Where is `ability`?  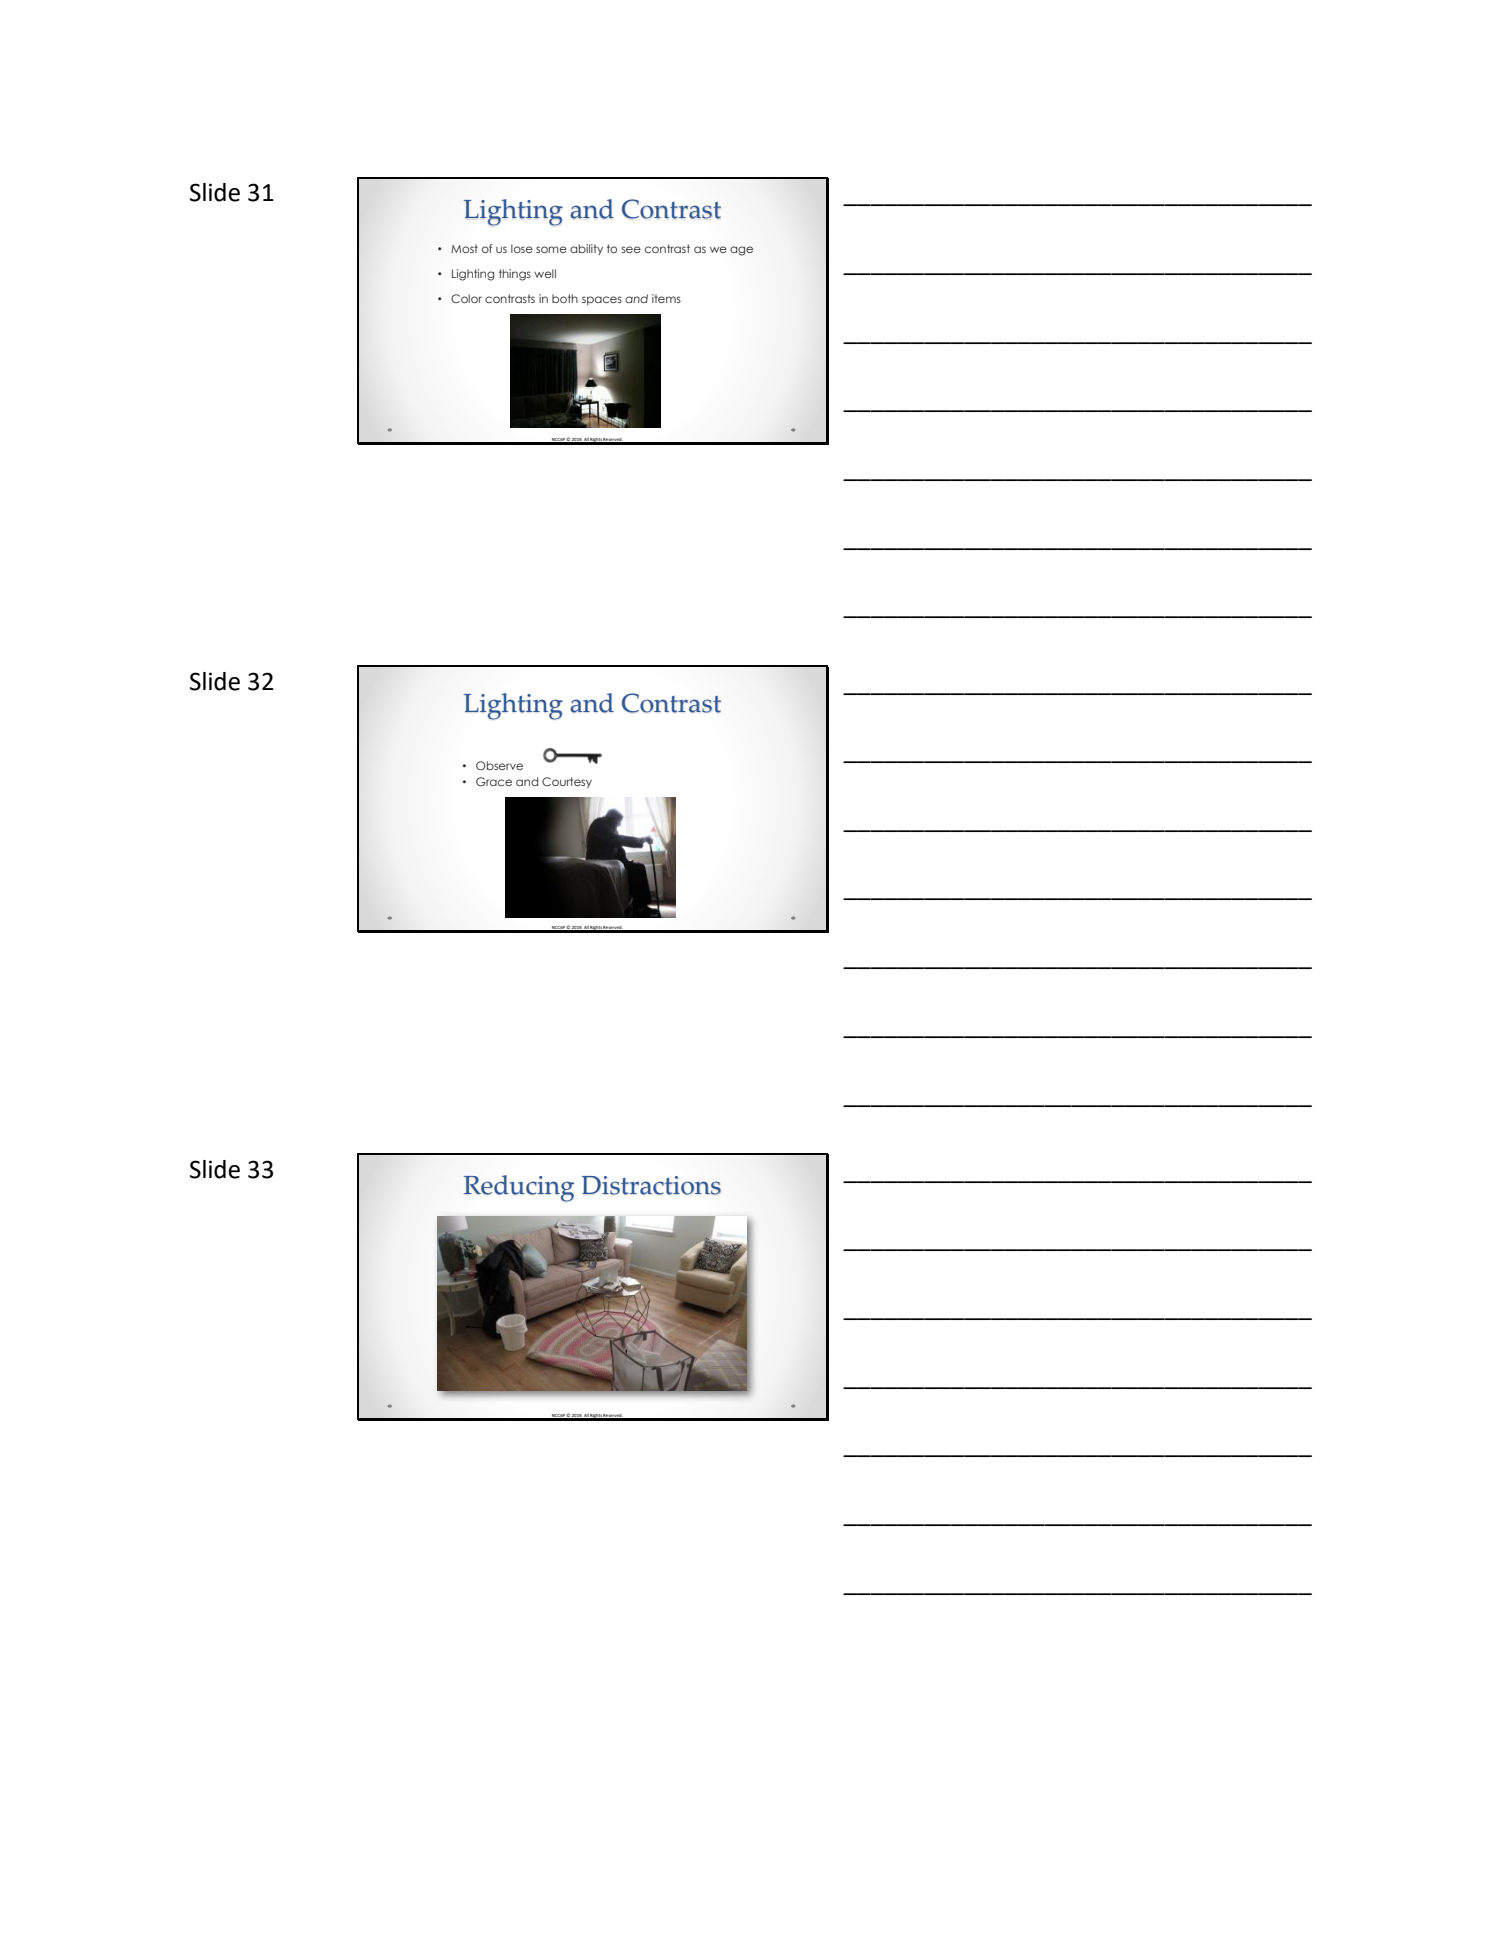
ability is located at coordinates (586, 249).
